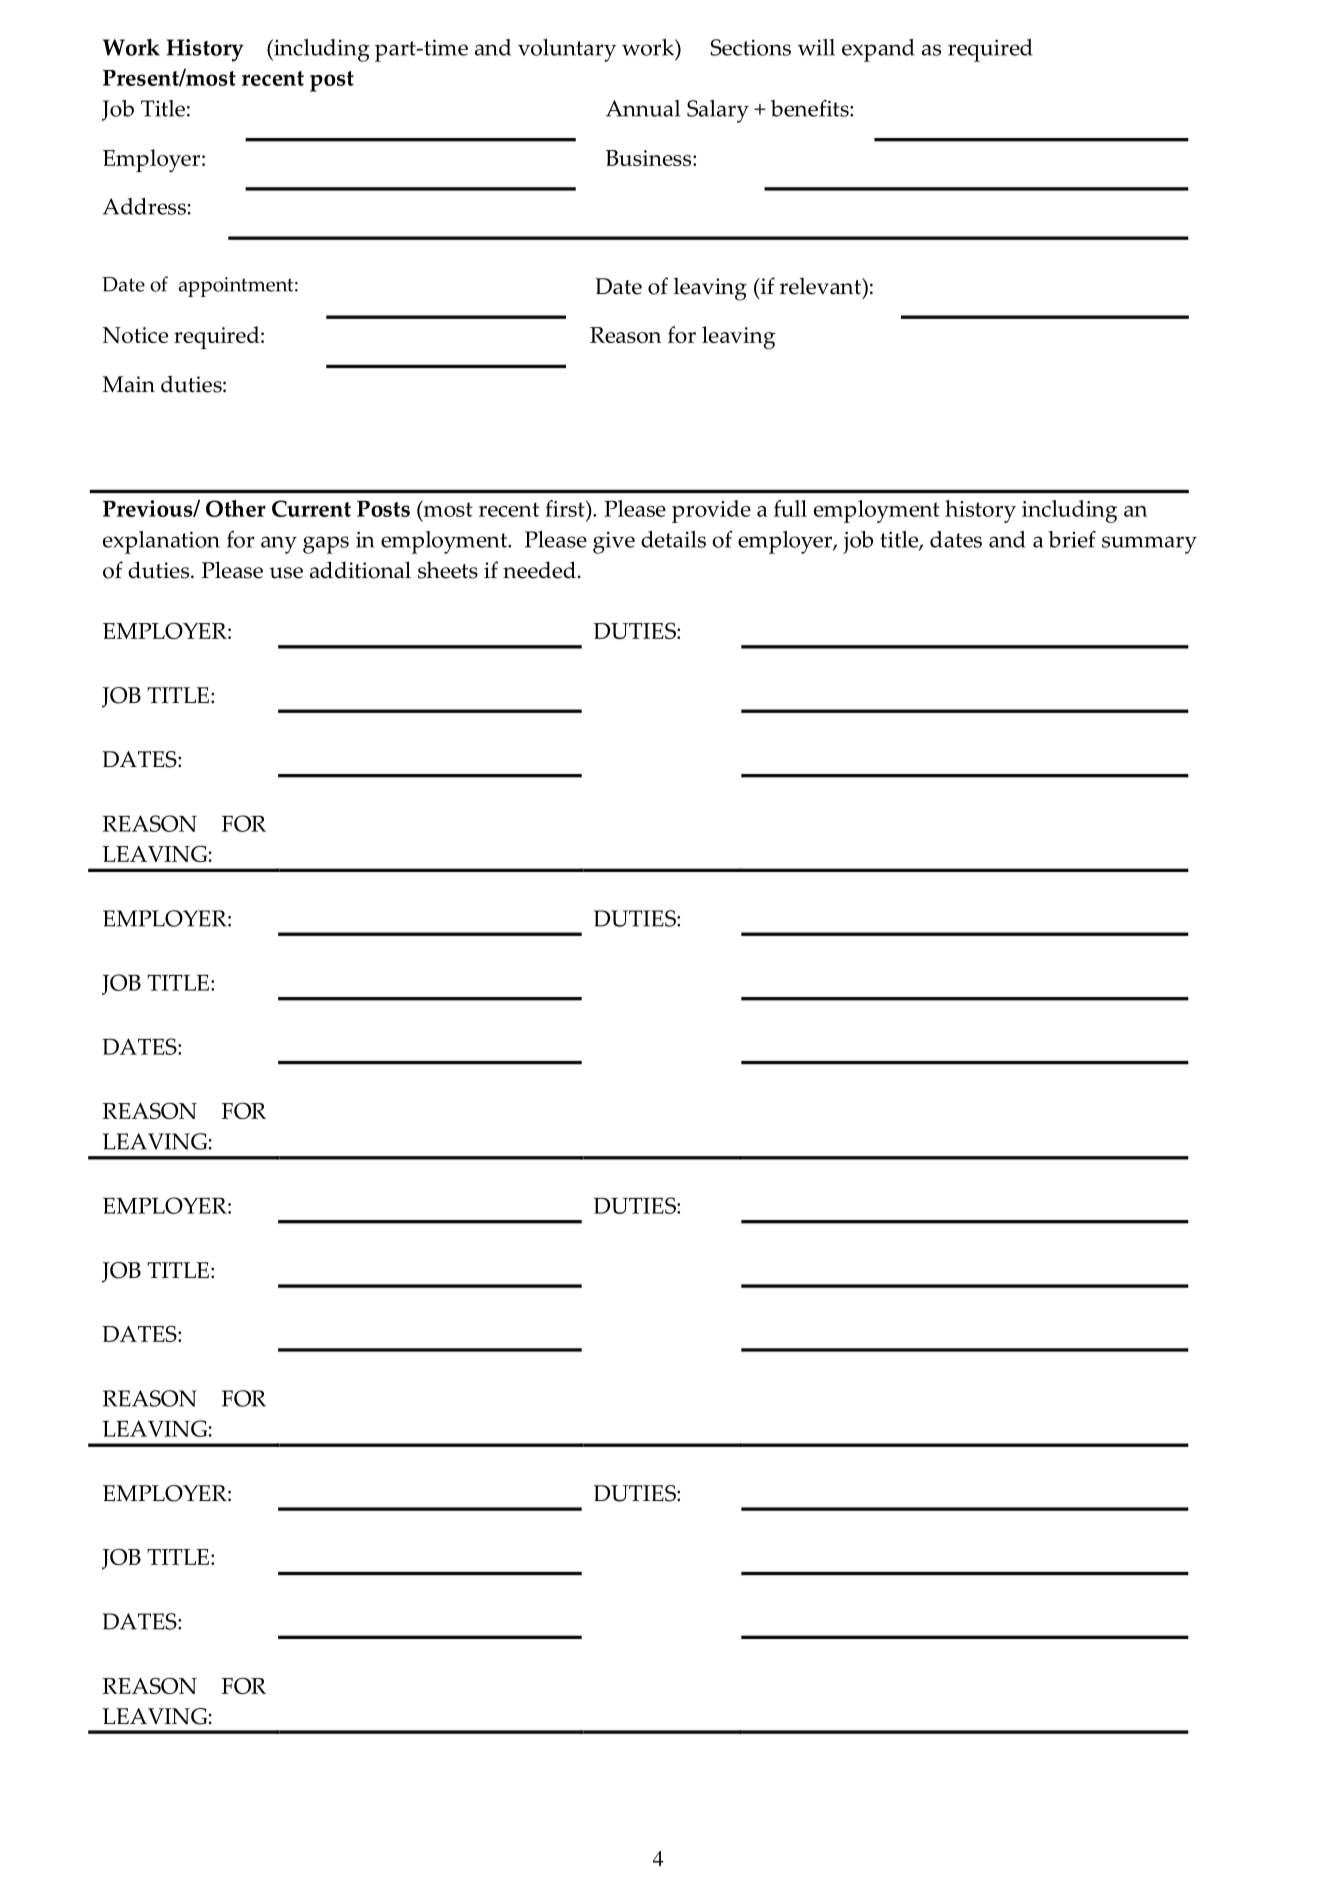 The width and height of the image is (1342, 1899). I want to click on voluntary, so click(567, 50).
